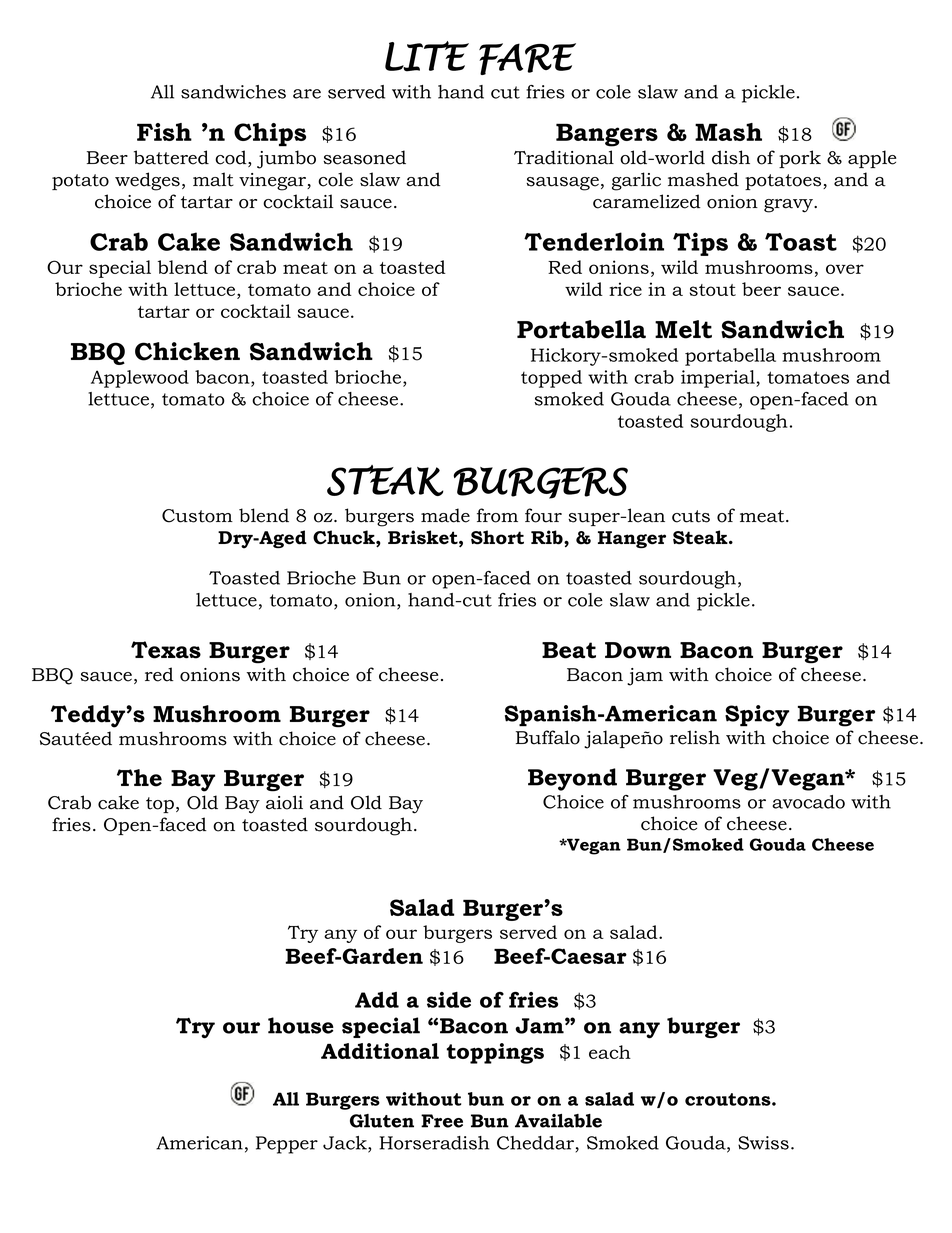  I want to click on FARE, so click(527, 59).
